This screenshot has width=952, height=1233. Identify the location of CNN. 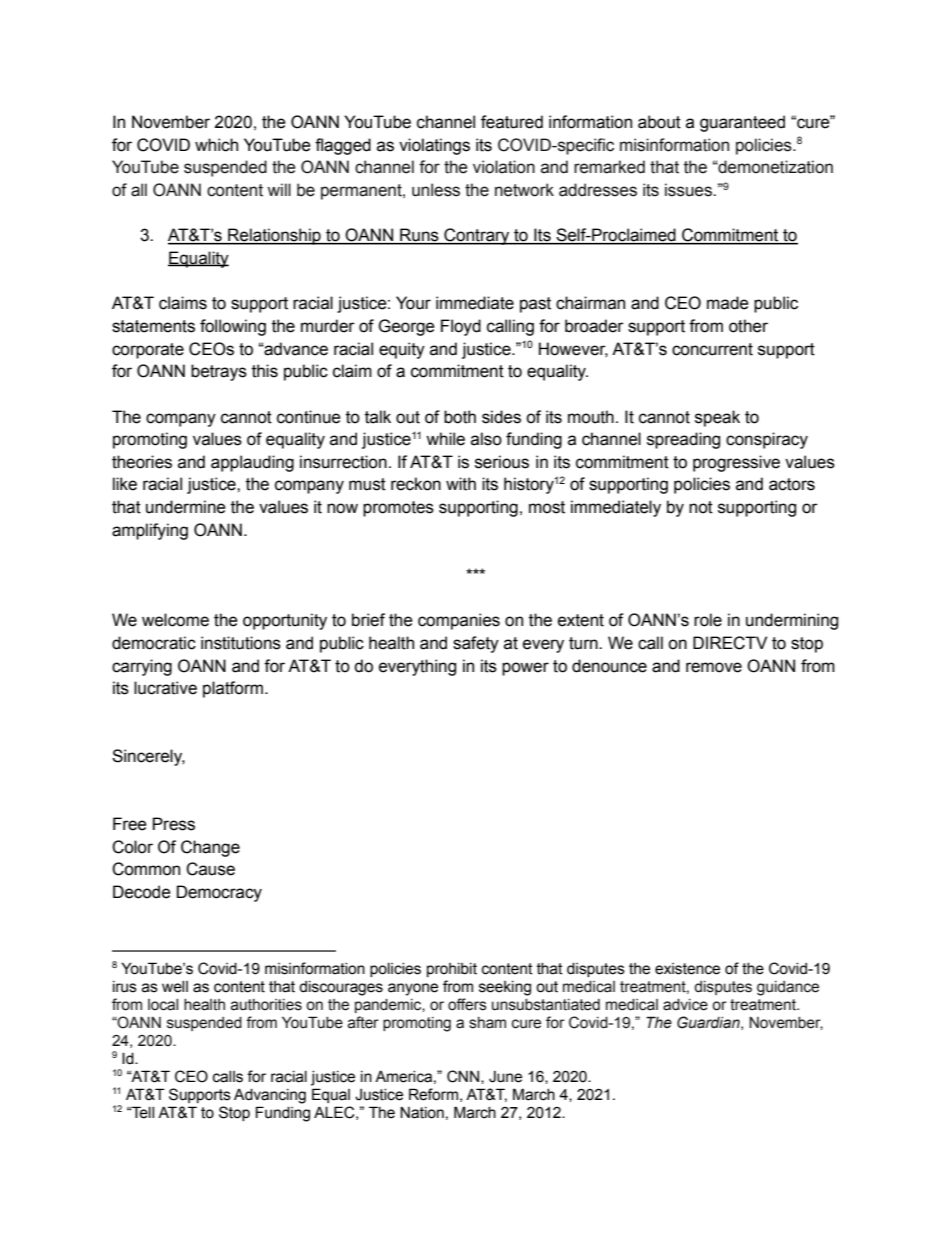
(464, 1077).
